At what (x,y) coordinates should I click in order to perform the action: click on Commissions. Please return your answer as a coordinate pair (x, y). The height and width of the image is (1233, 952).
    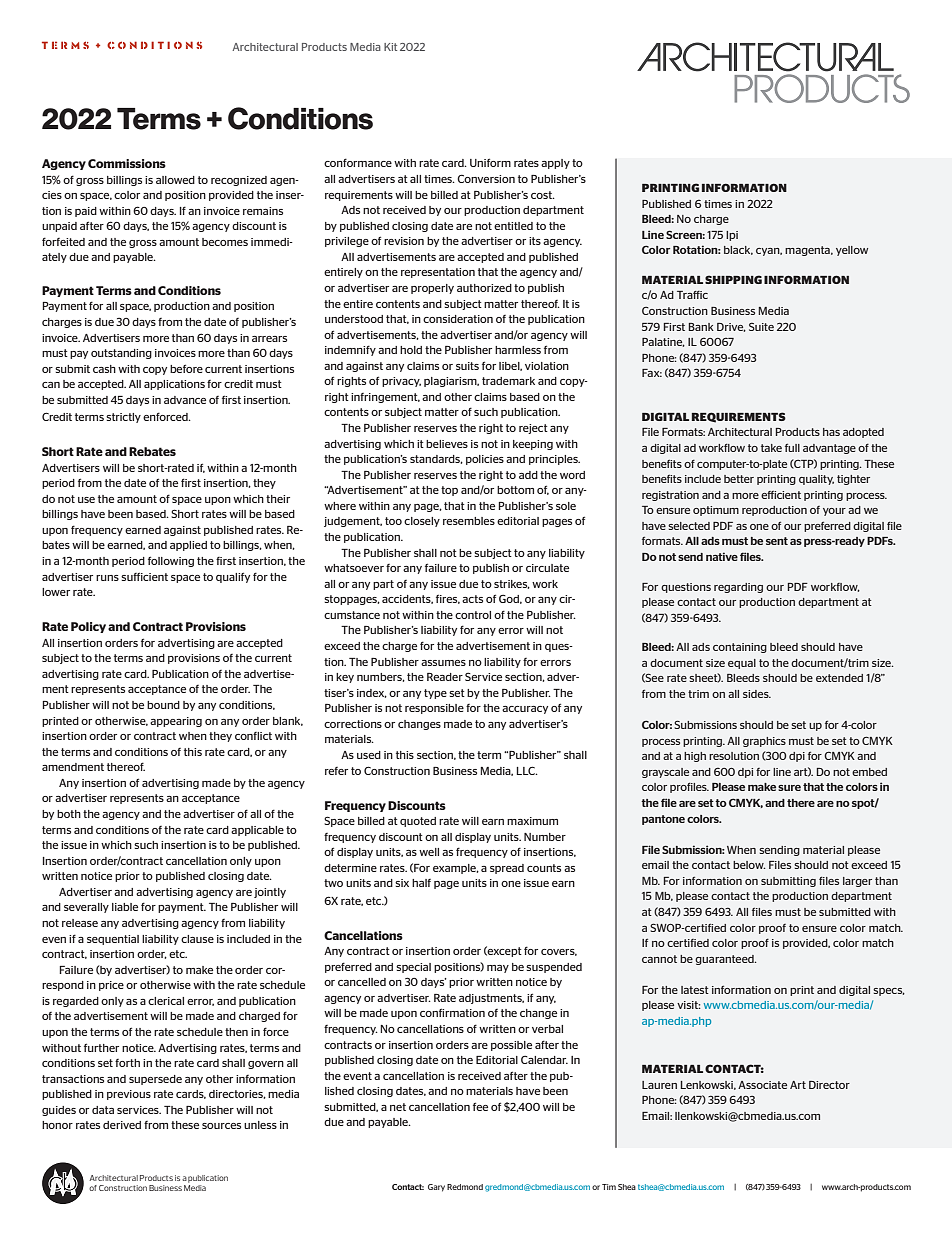
    Looking at the image, I should click on (127, 163).
